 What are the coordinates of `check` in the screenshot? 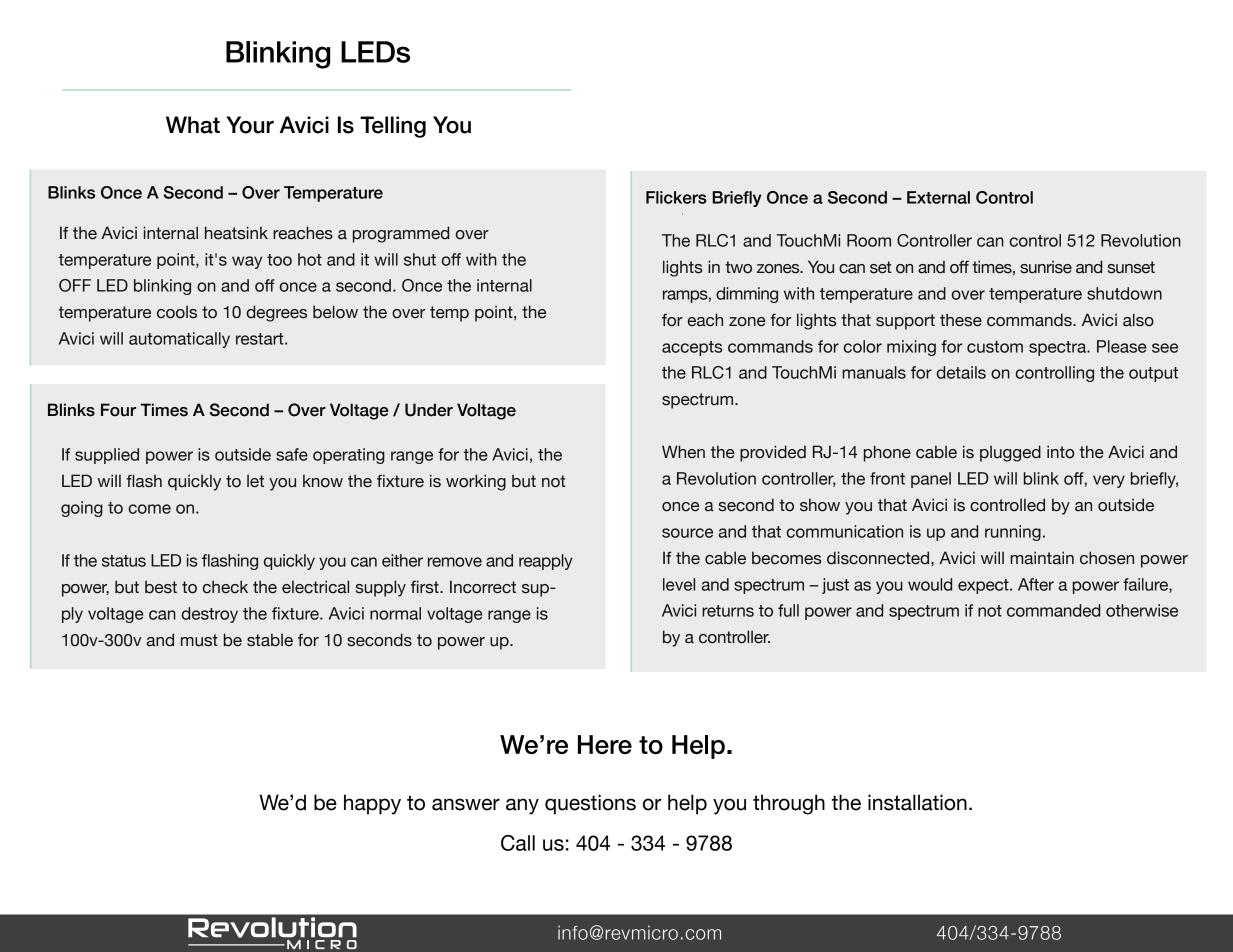 It's located at (225, 587).
